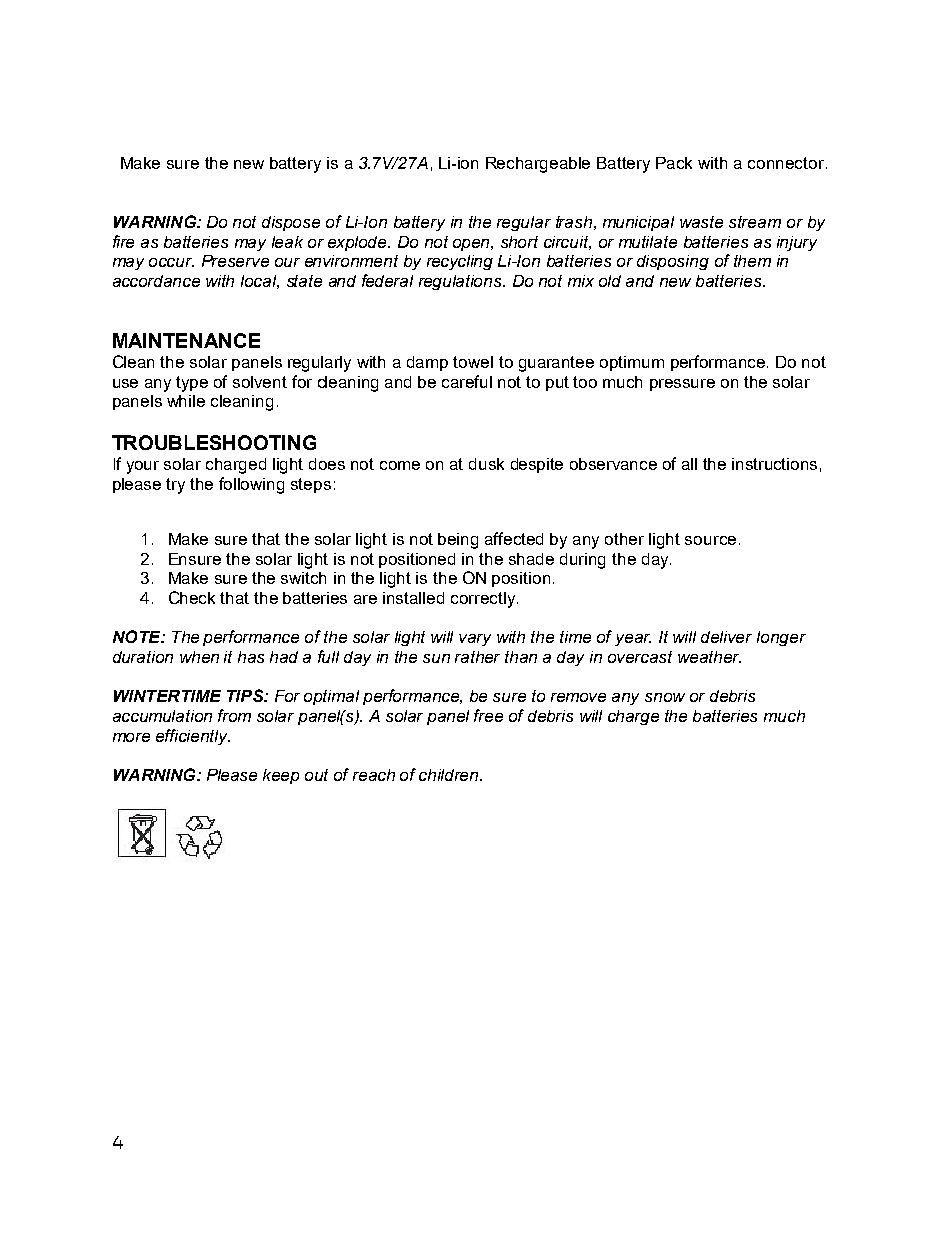 The image size is (952, 1233). Describe the element at coordinates (192, 597) in the screenshot. I see `Check` at that location.
